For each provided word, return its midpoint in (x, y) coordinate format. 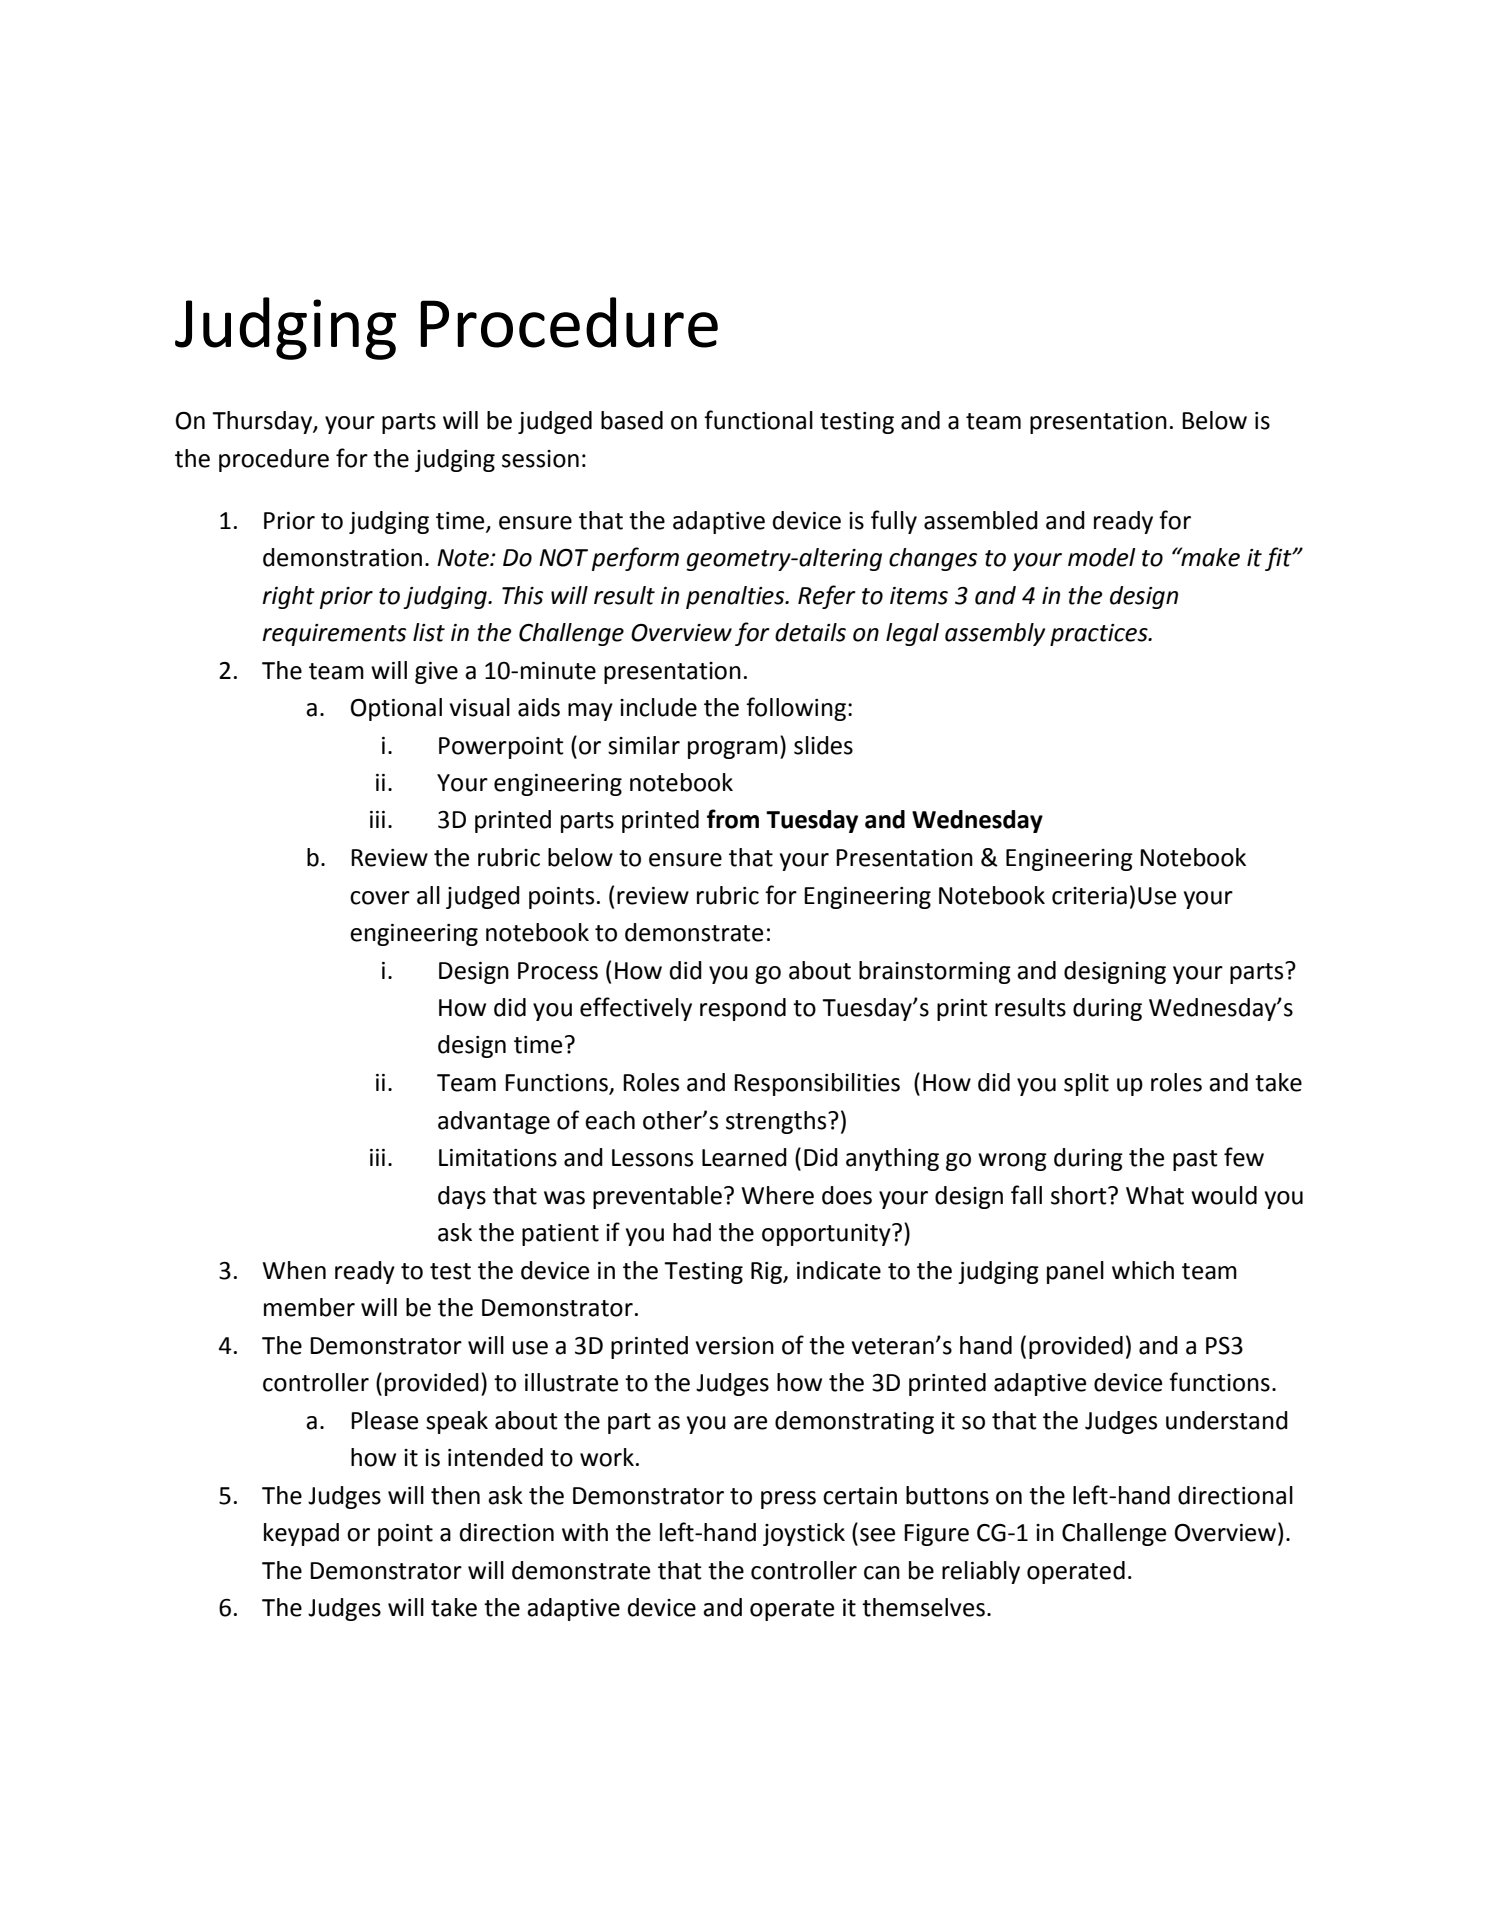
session (540, 459)
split (1086, 1084)
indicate (839, 1270)
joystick (804, 1534)
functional (758, 420)
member (309, 1307)
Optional (396, 709)
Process (558, 971)
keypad (301, 1534)
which (1143, 1270)
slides (823, 745)
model (1102, 557)
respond (743, 1009)
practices (1100, 635)
